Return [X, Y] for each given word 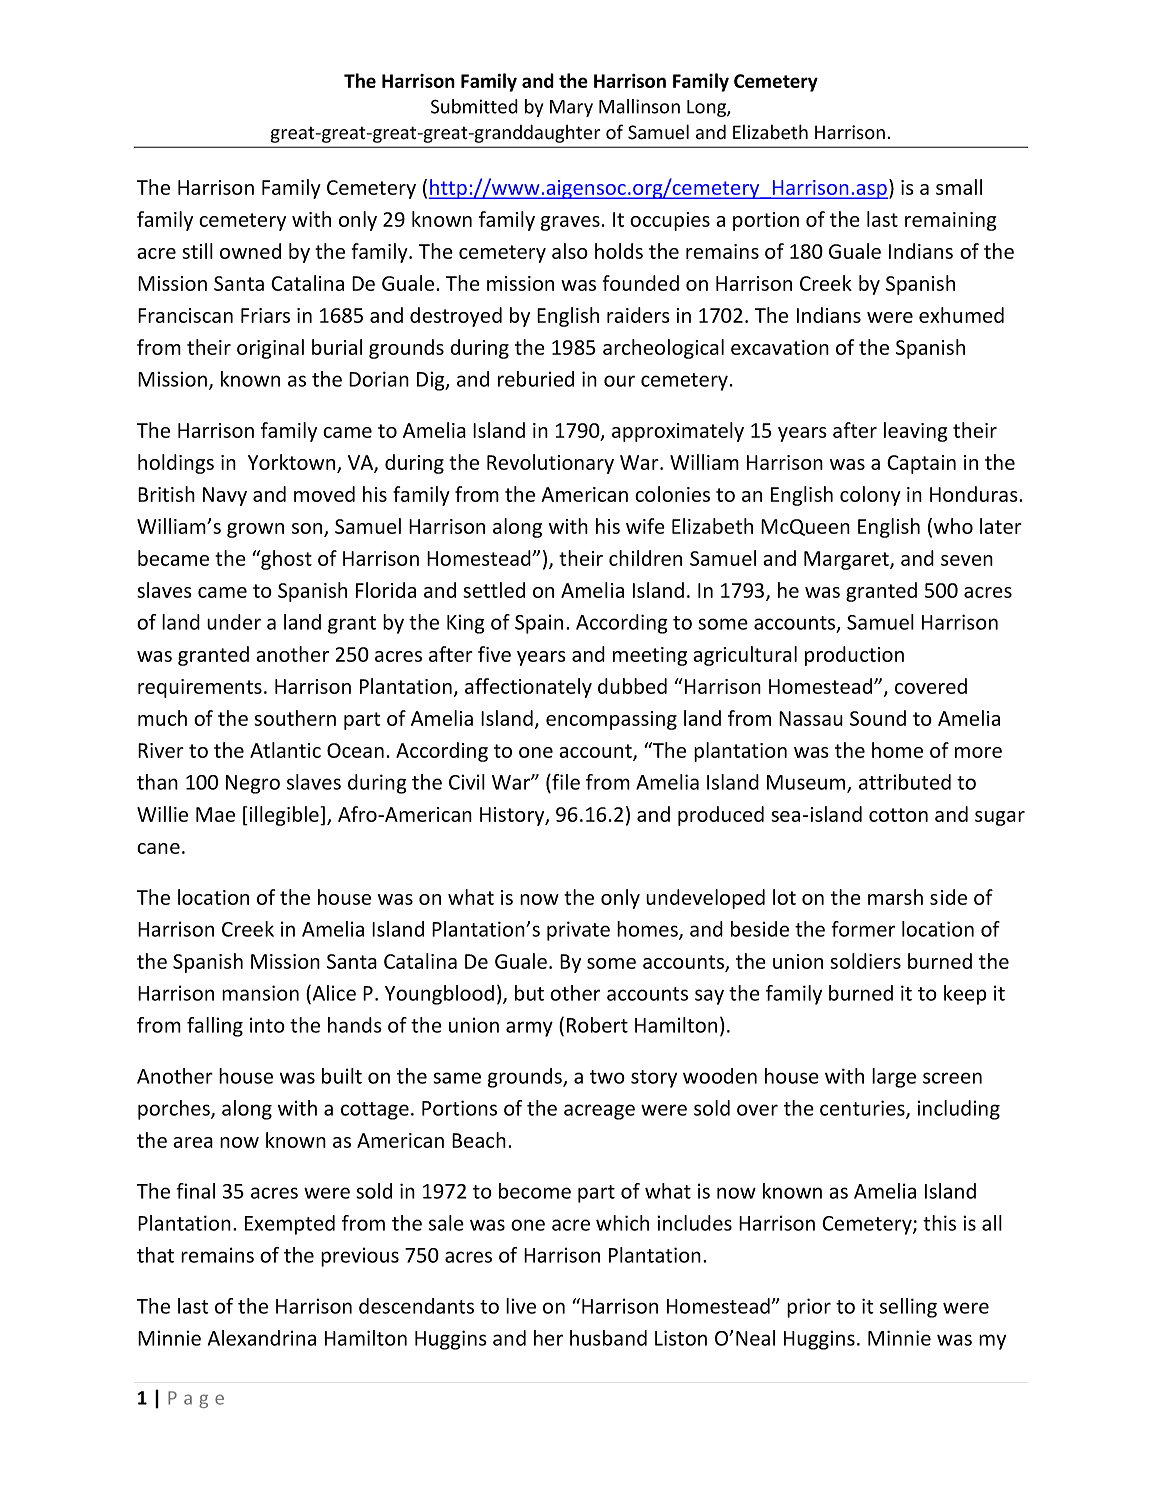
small [959, 187]
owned [250, 251]
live [521, 1306]
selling [908, 1308]
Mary [571, 108]
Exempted [290, 1225]
